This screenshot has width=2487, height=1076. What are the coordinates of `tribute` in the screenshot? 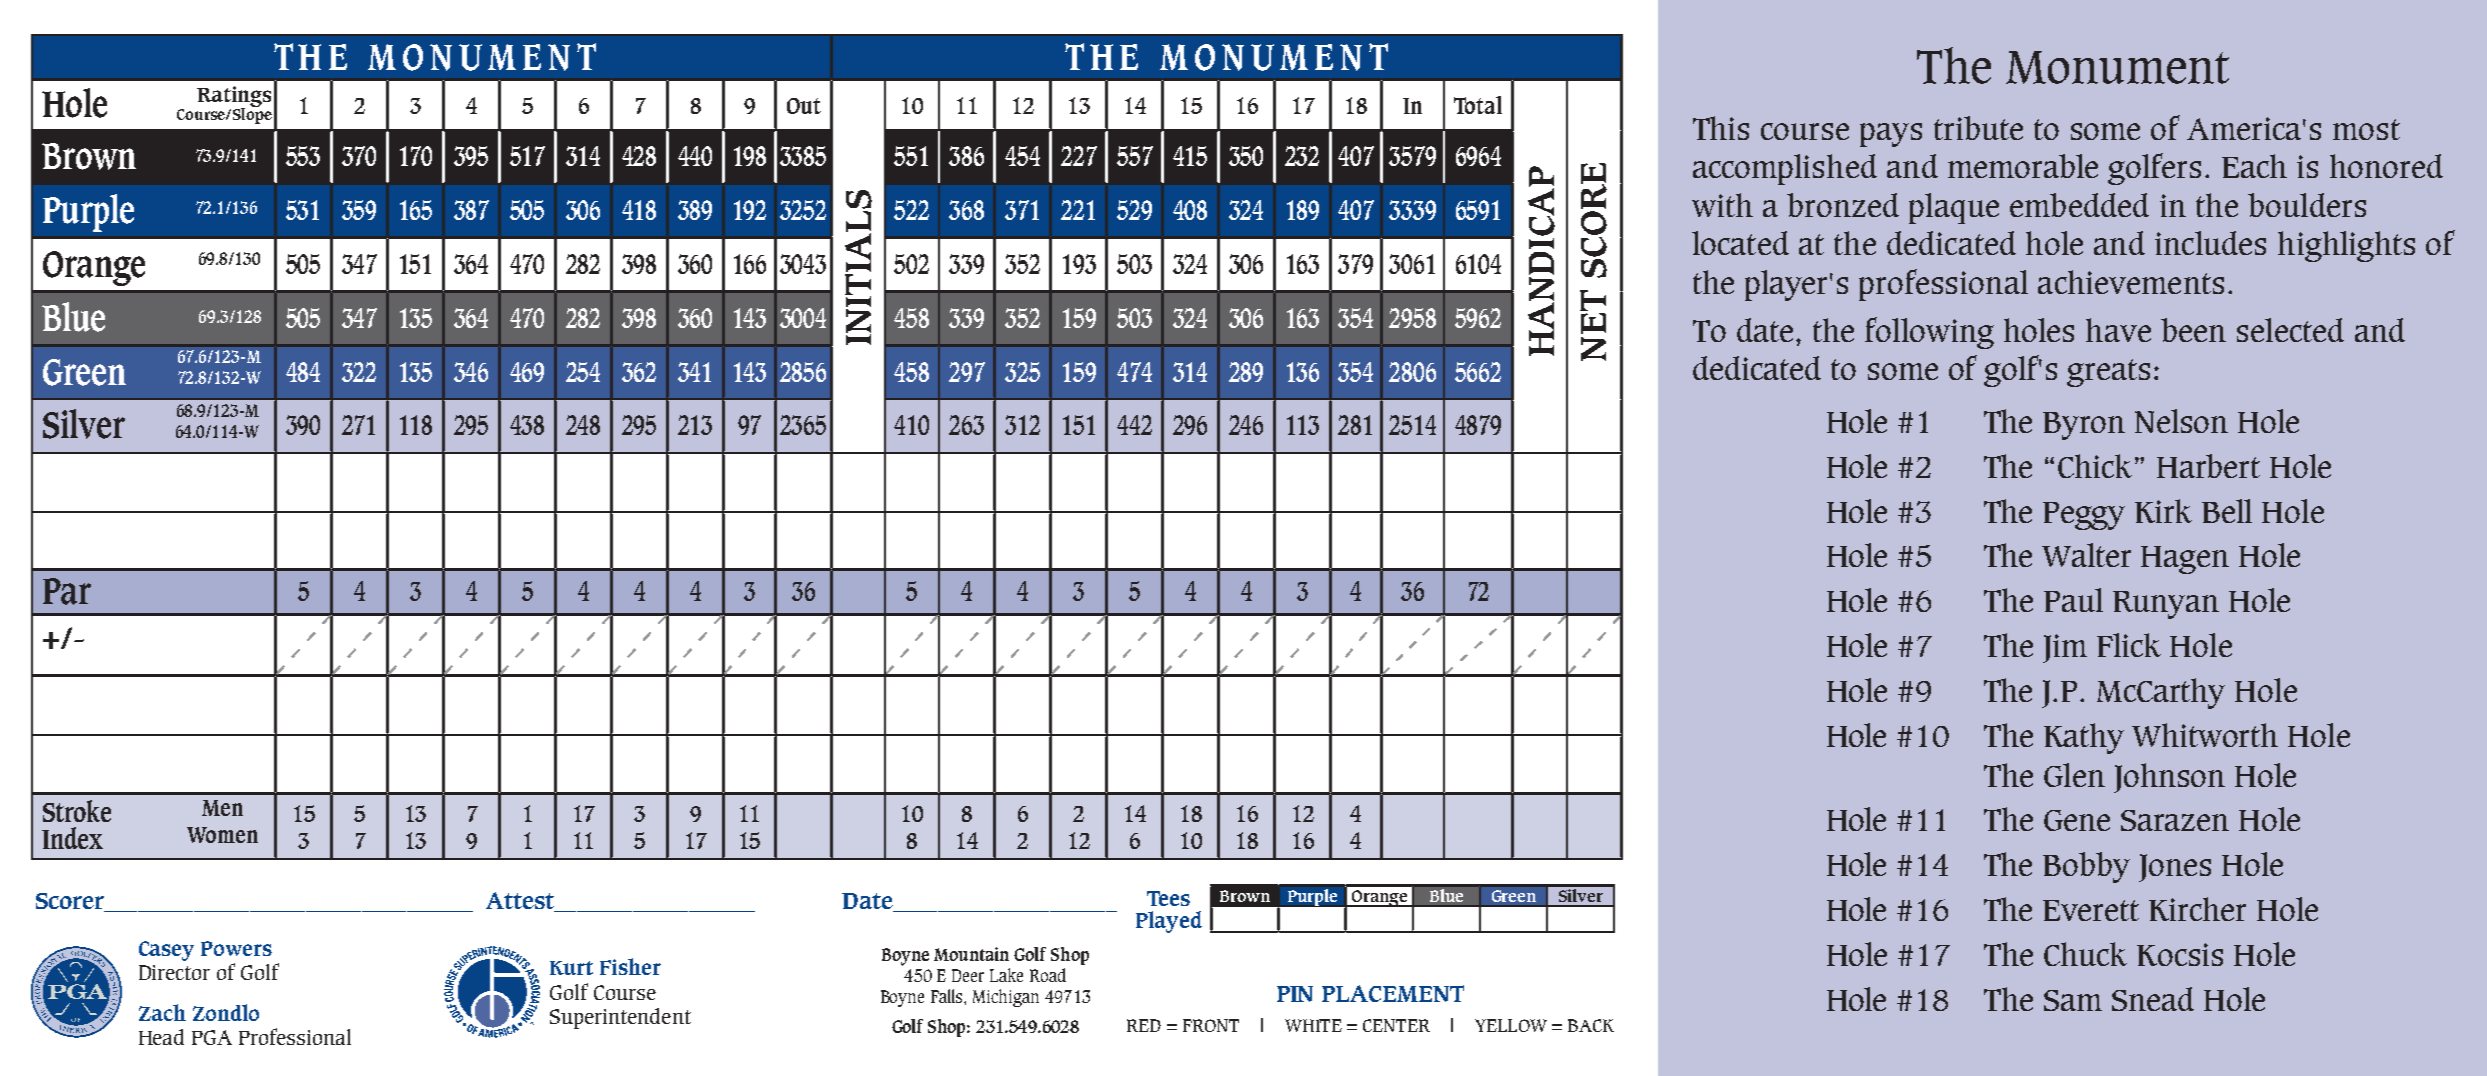 It's located at (1978, 128).
